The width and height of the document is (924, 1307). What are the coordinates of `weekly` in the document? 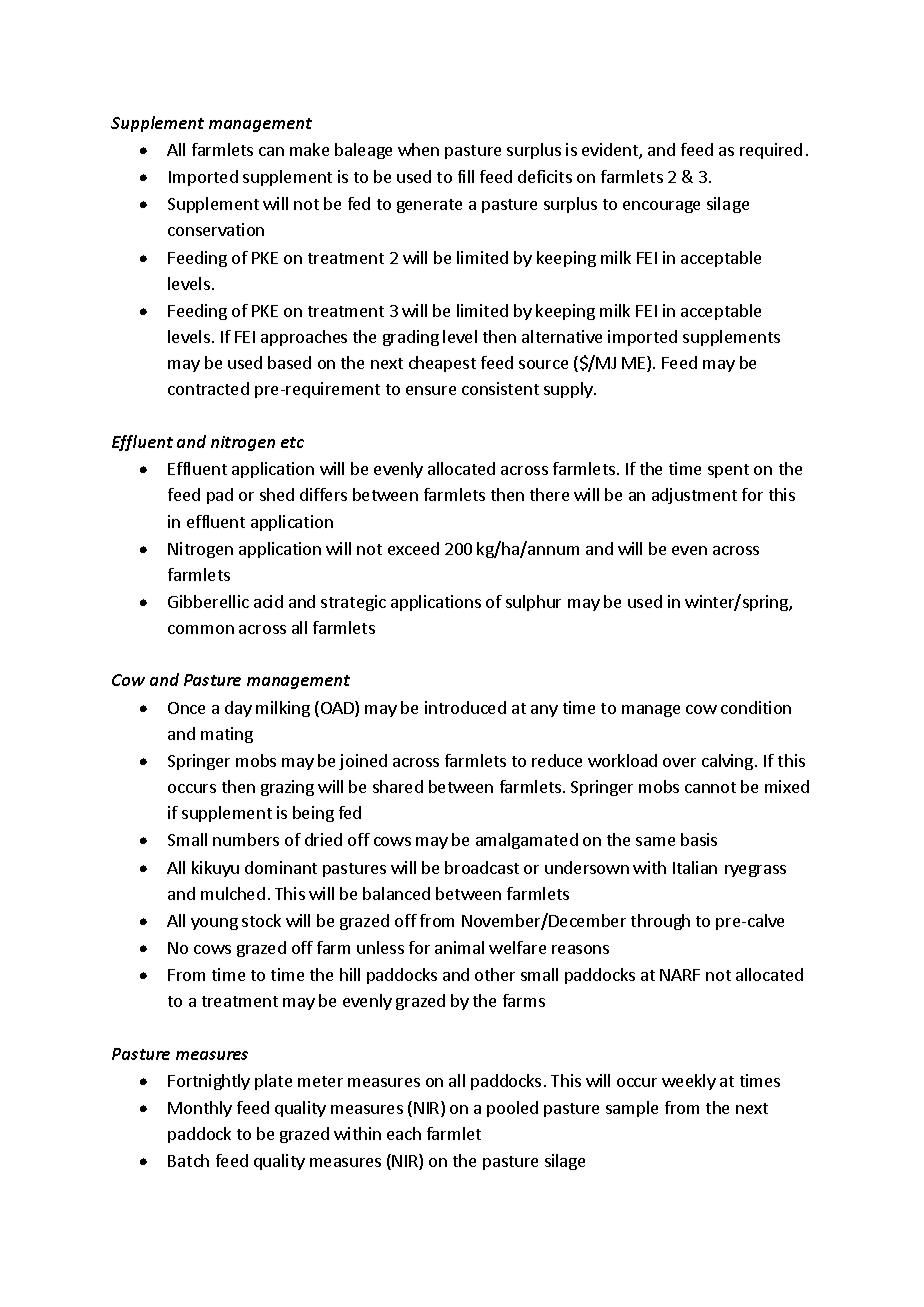 It's located at (689, 1082).
